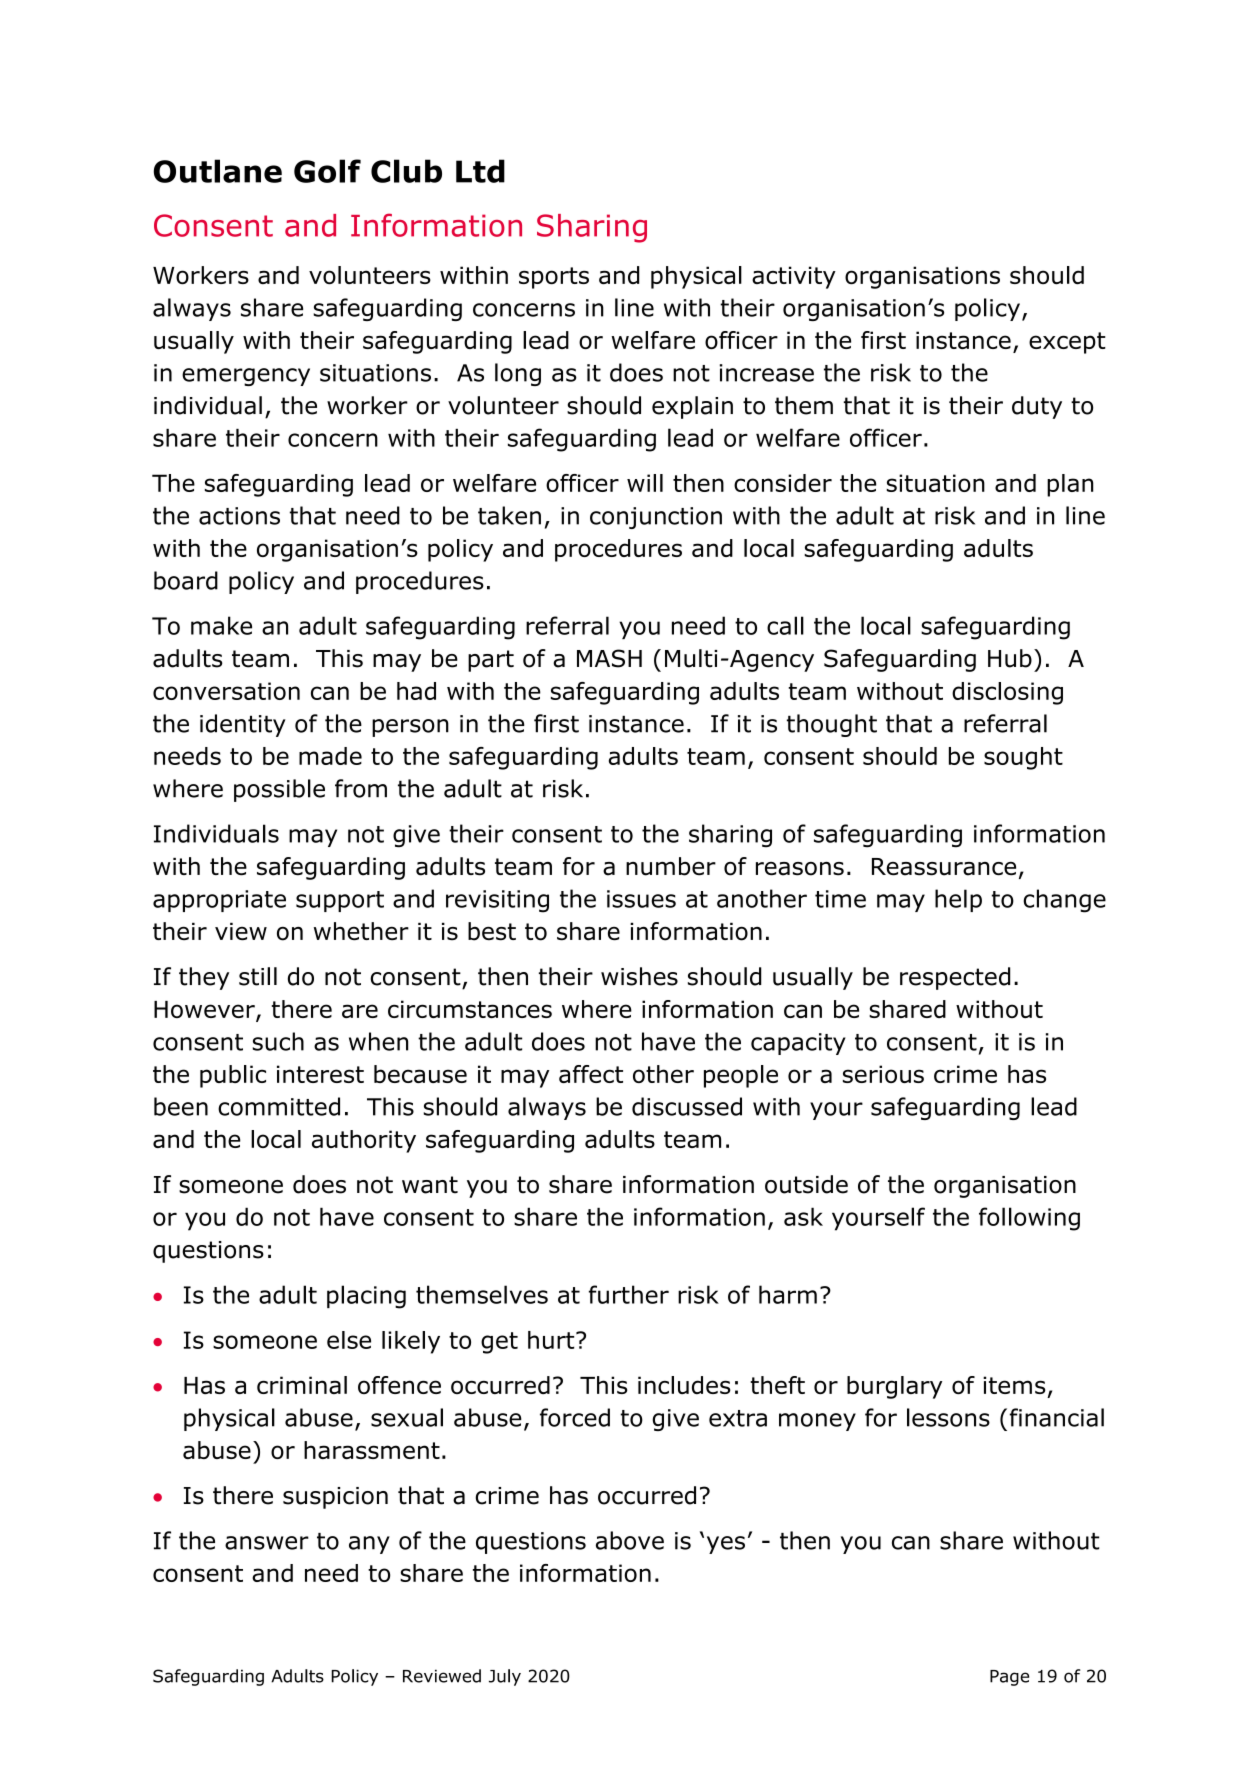 The height and width of the screenshot is (1781, 1259). What do you see at coordinates (554, 278) in the screenshot?
I see `sports` at bounding box center [554, 278].
